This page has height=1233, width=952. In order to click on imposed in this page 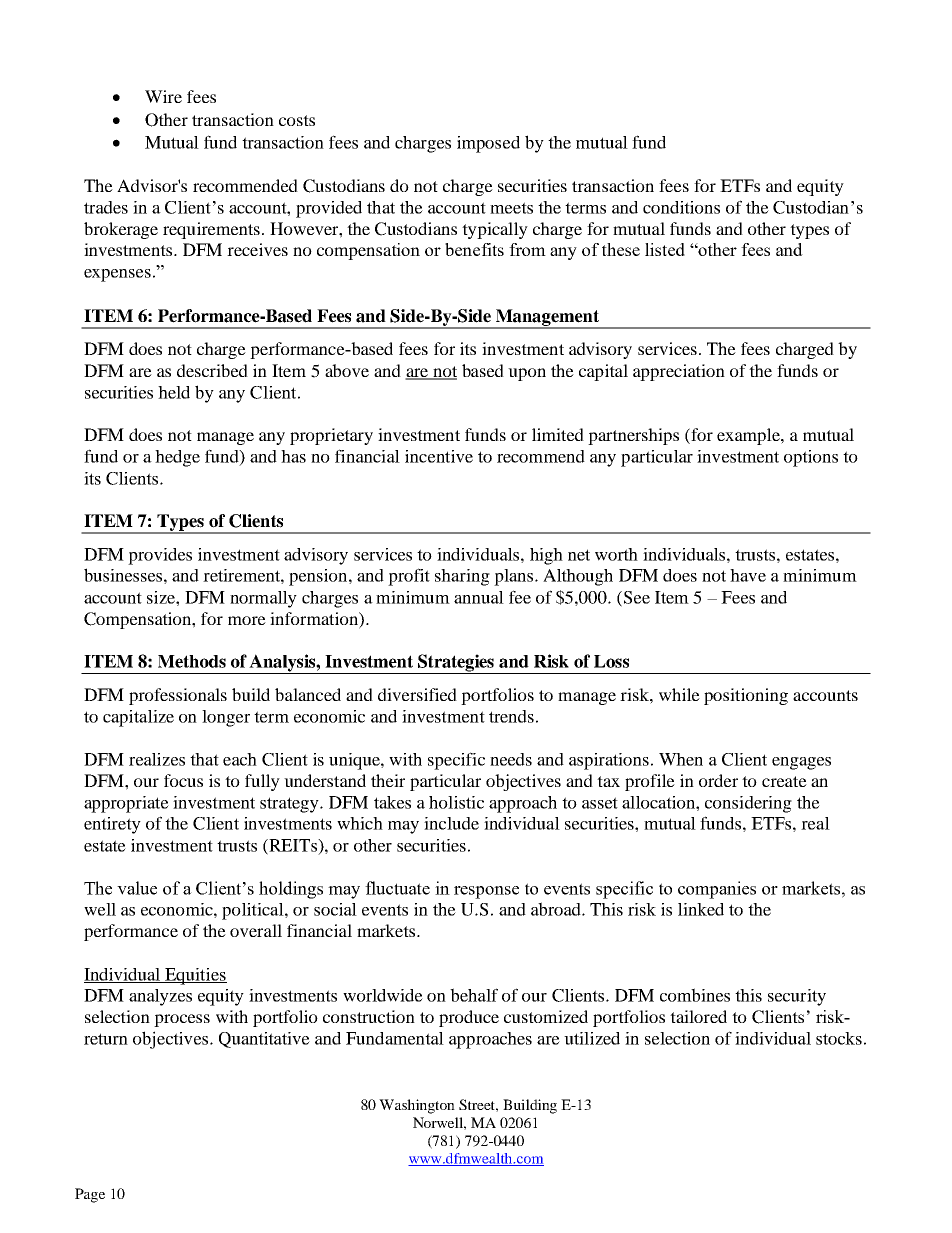, I will do `click(488, 144)`.
